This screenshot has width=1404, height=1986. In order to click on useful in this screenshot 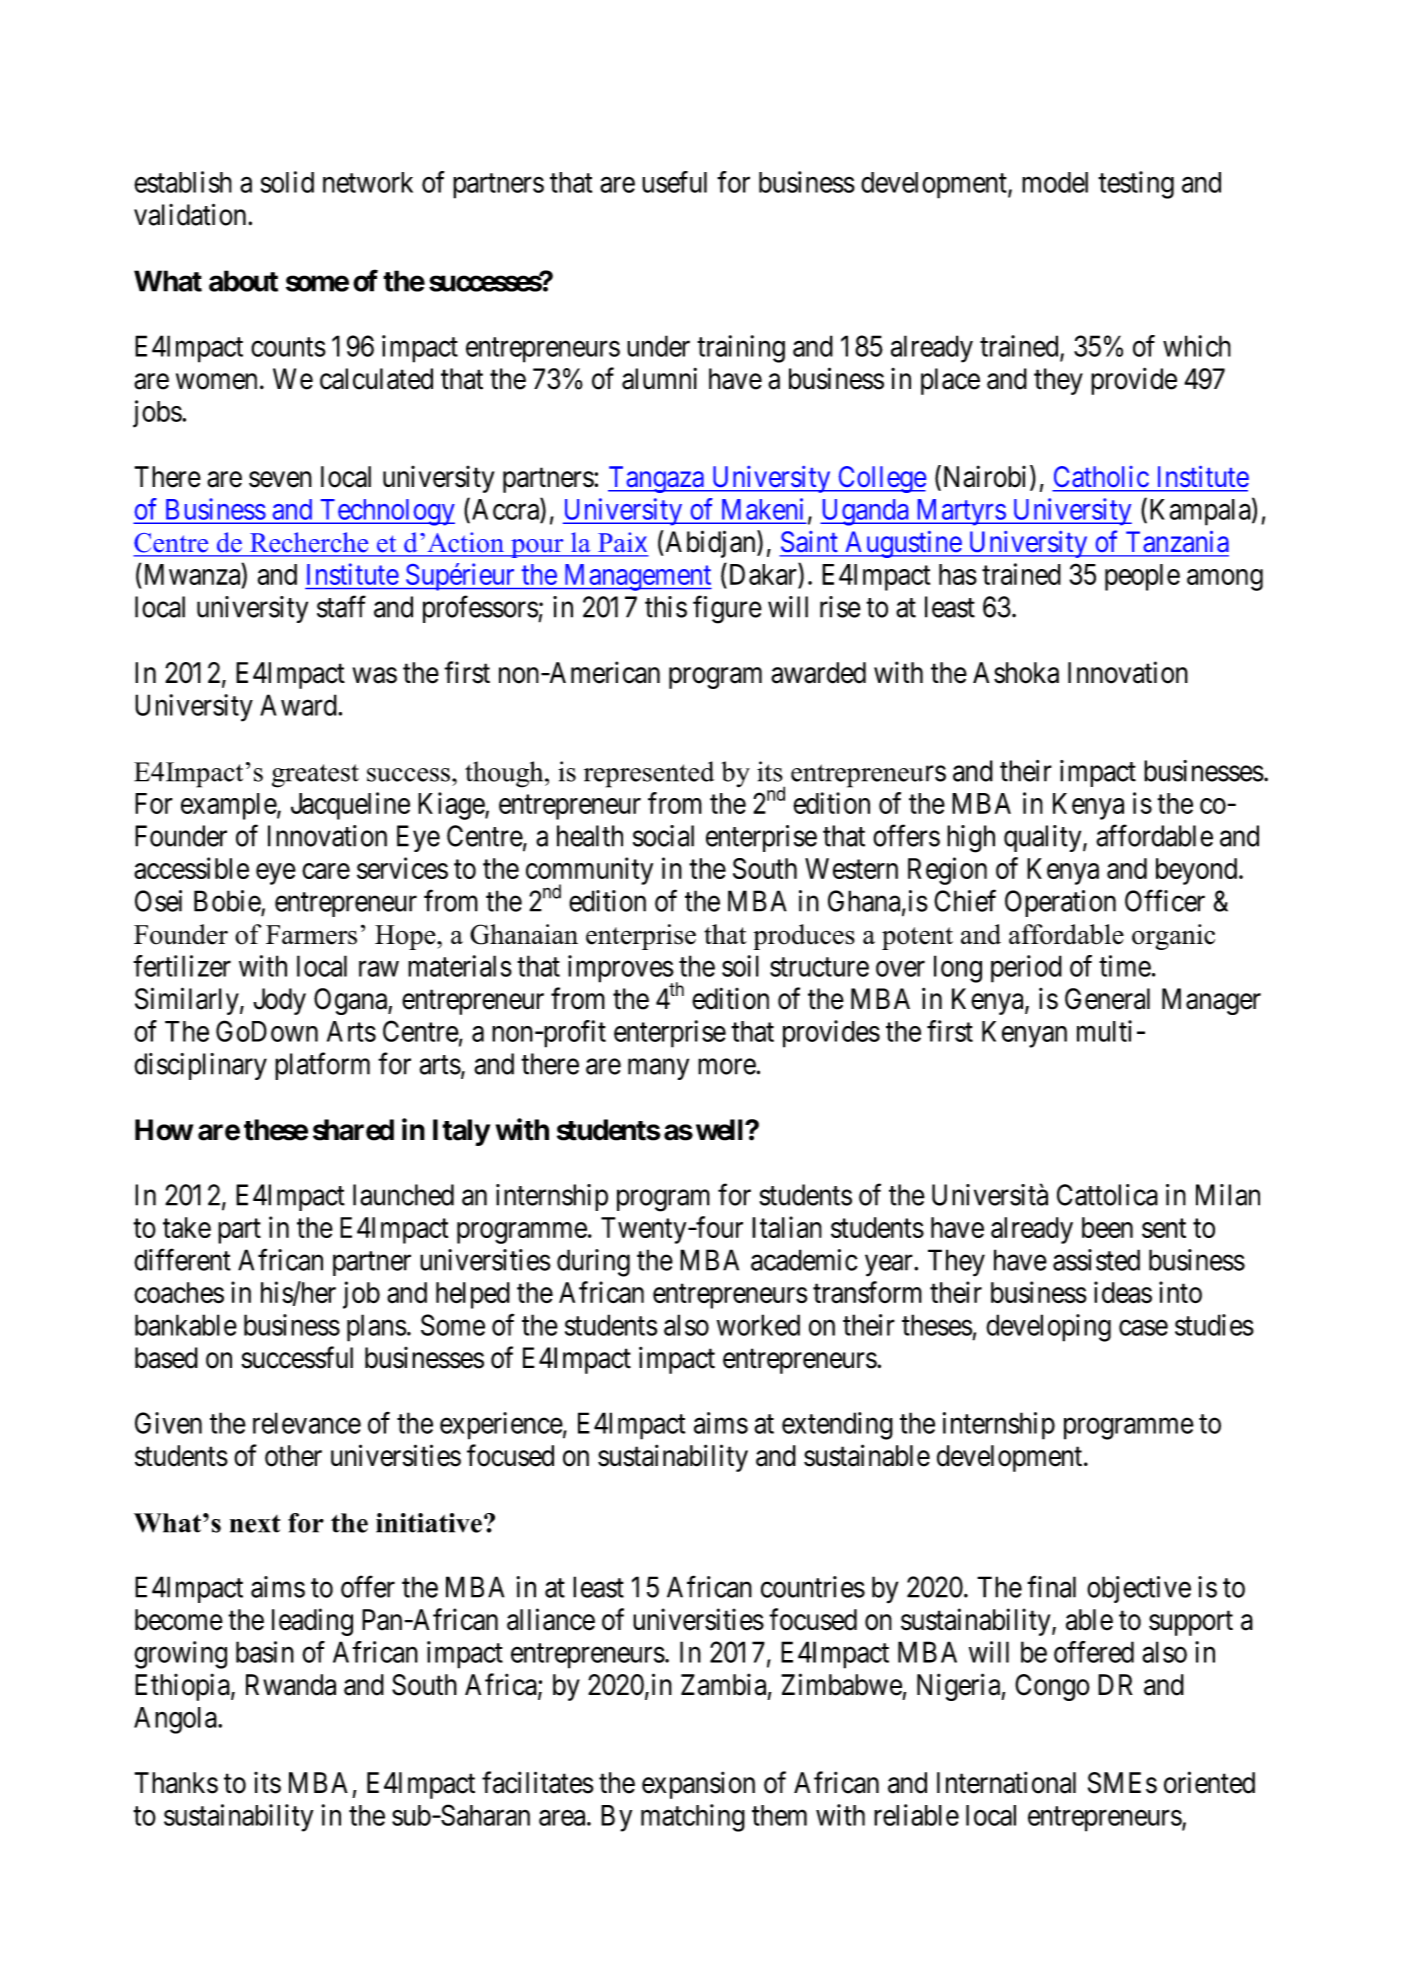, I will do `click(674, 182)`.
